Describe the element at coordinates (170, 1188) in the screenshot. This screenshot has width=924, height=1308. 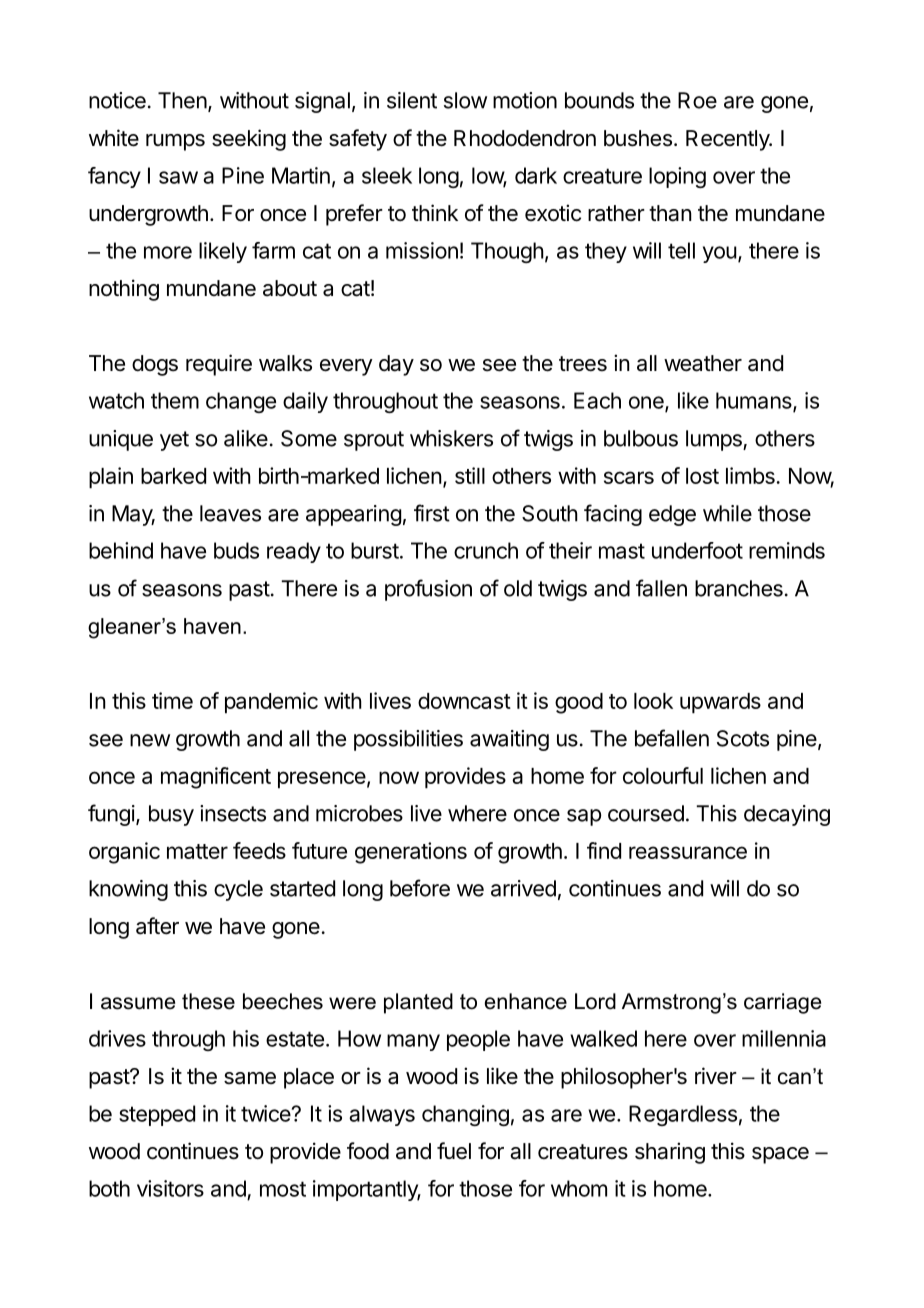
I see `visitors` at that location.
